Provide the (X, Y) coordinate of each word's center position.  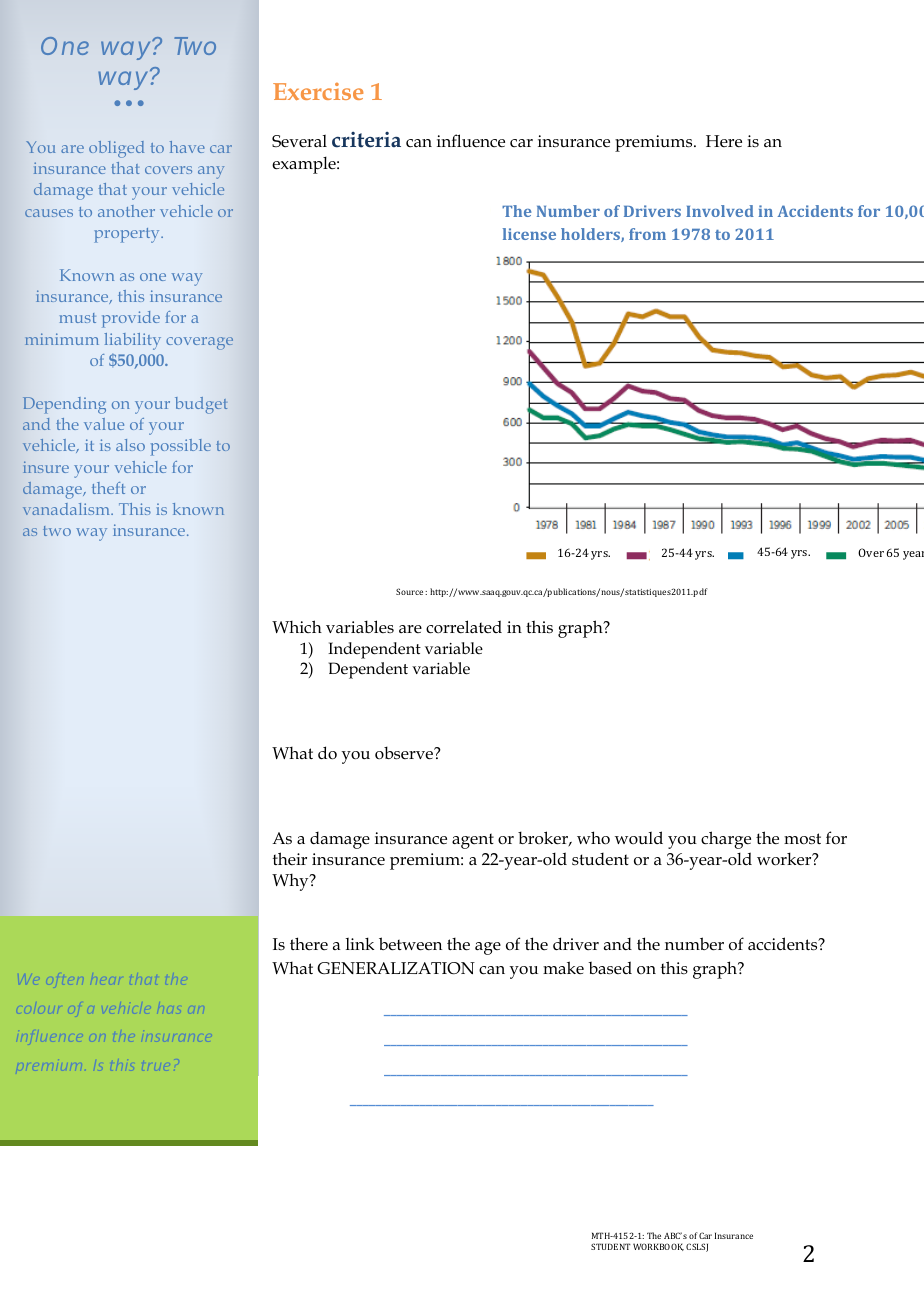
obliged (116, 149)
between (410, 944)
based (610, 968)
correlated (464, 627)
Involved (720, 211)
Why (291, 882)
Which (297, 626)
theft (108, 488)
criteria (366, 140)
